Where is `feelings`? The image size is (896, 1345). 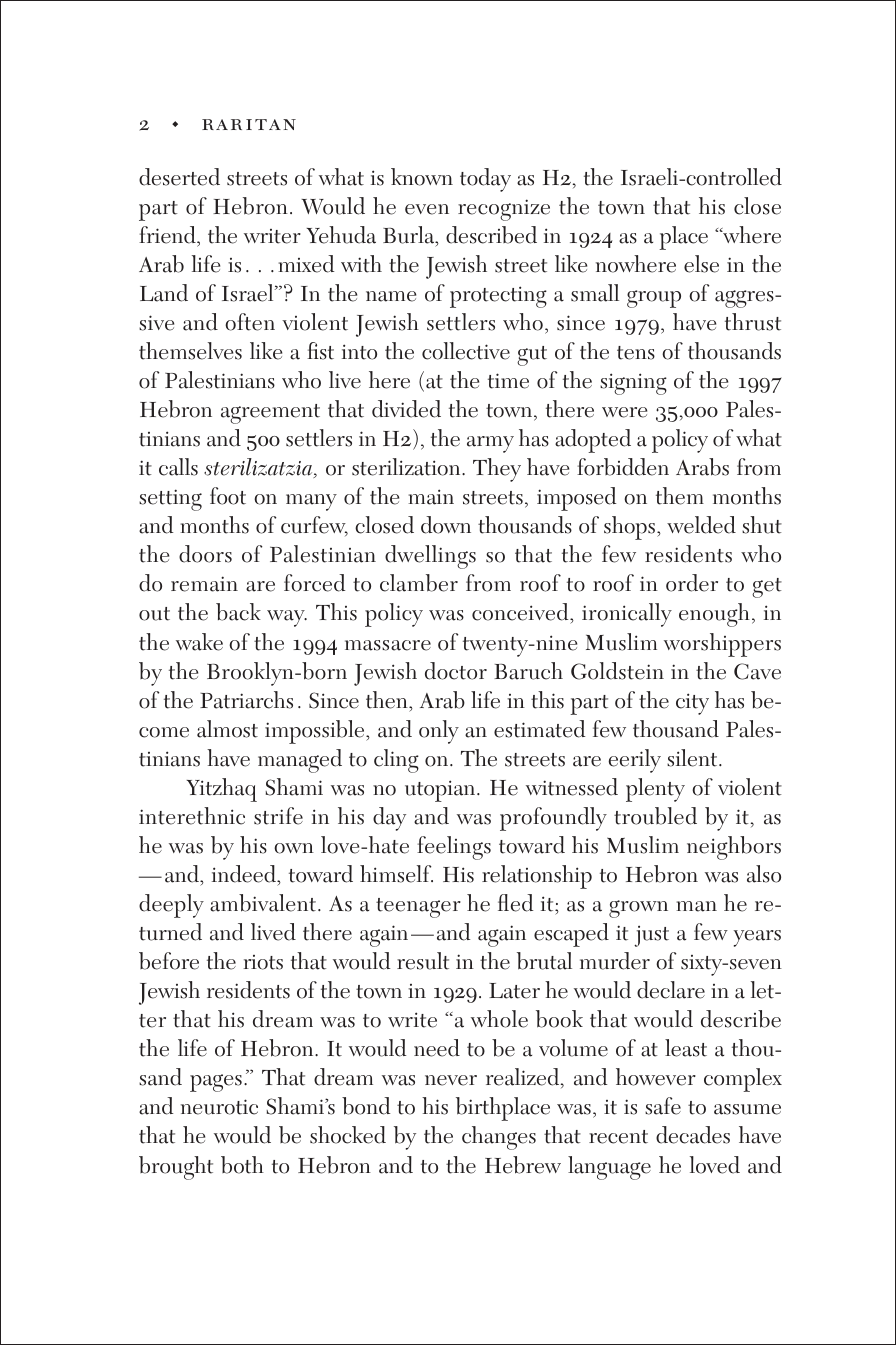
feelings is located at coordinates (454, 848).
